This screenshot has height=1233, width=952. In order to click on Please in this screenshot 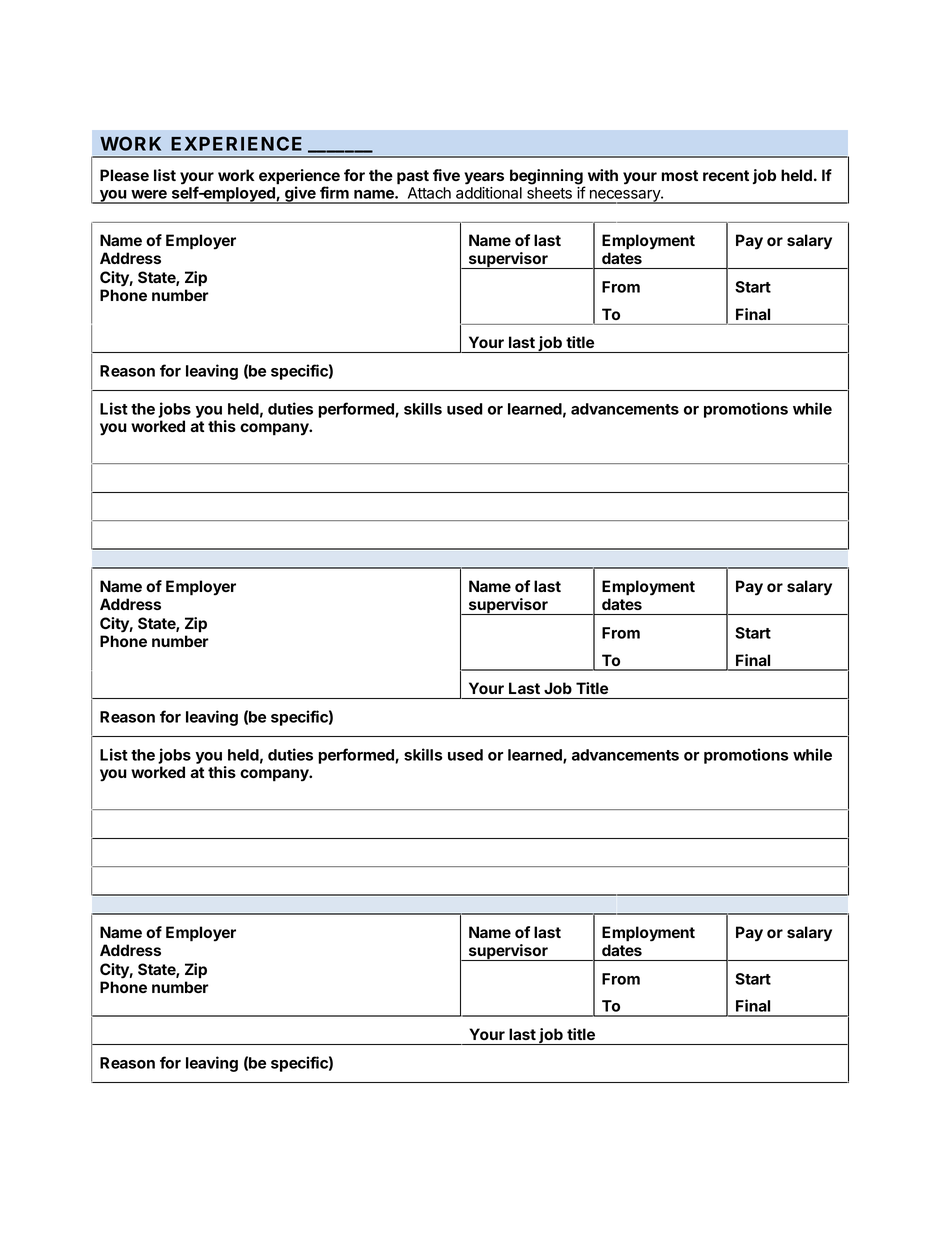, I will do `click(124, 175)`.
